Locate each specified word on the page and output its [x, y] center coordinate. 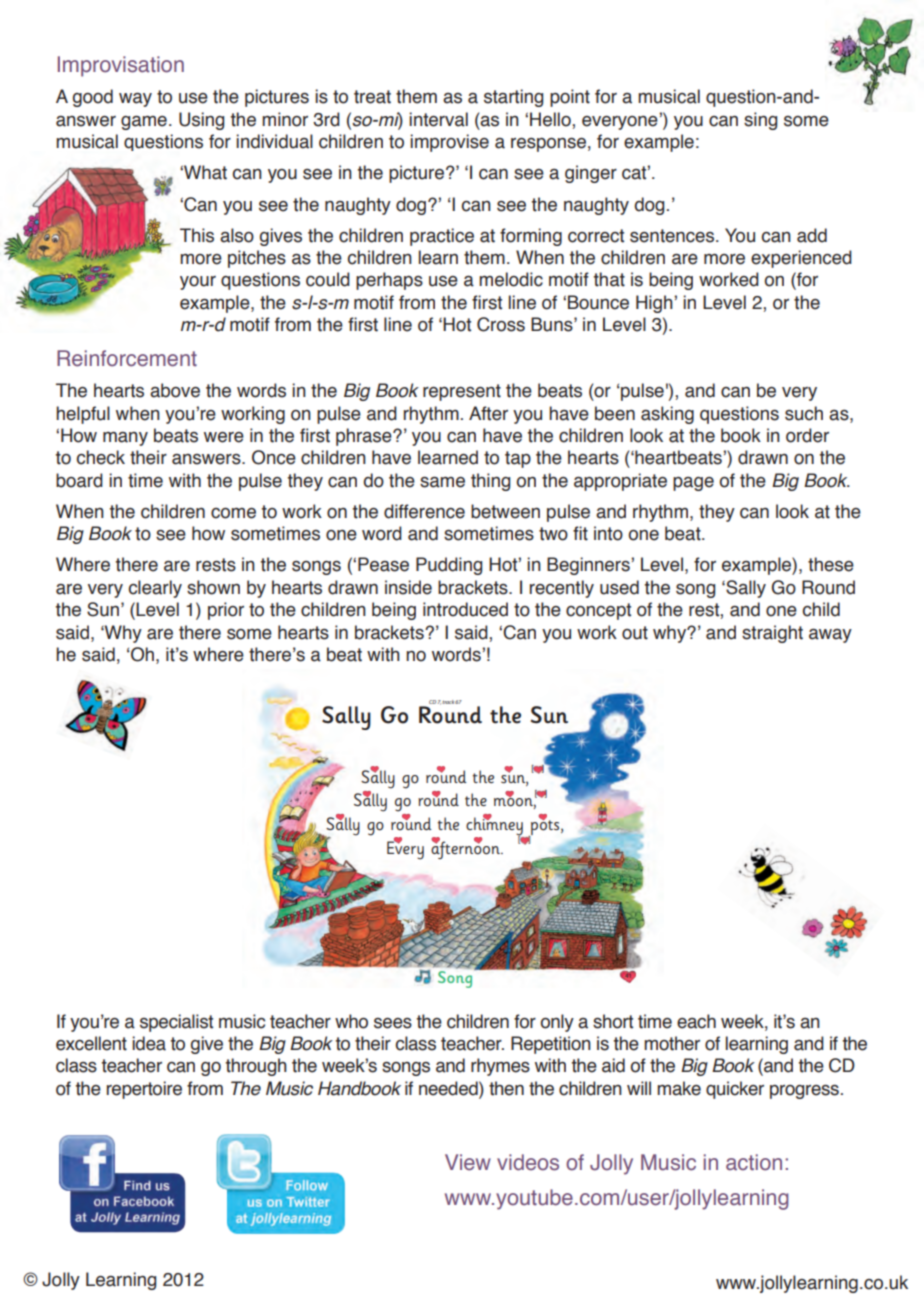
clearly [155, 589]
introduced [465, 609]
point [570, 98]
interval [438, 119]
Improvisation [121, 66]
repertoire [144, 1090]
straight [772, 634]
